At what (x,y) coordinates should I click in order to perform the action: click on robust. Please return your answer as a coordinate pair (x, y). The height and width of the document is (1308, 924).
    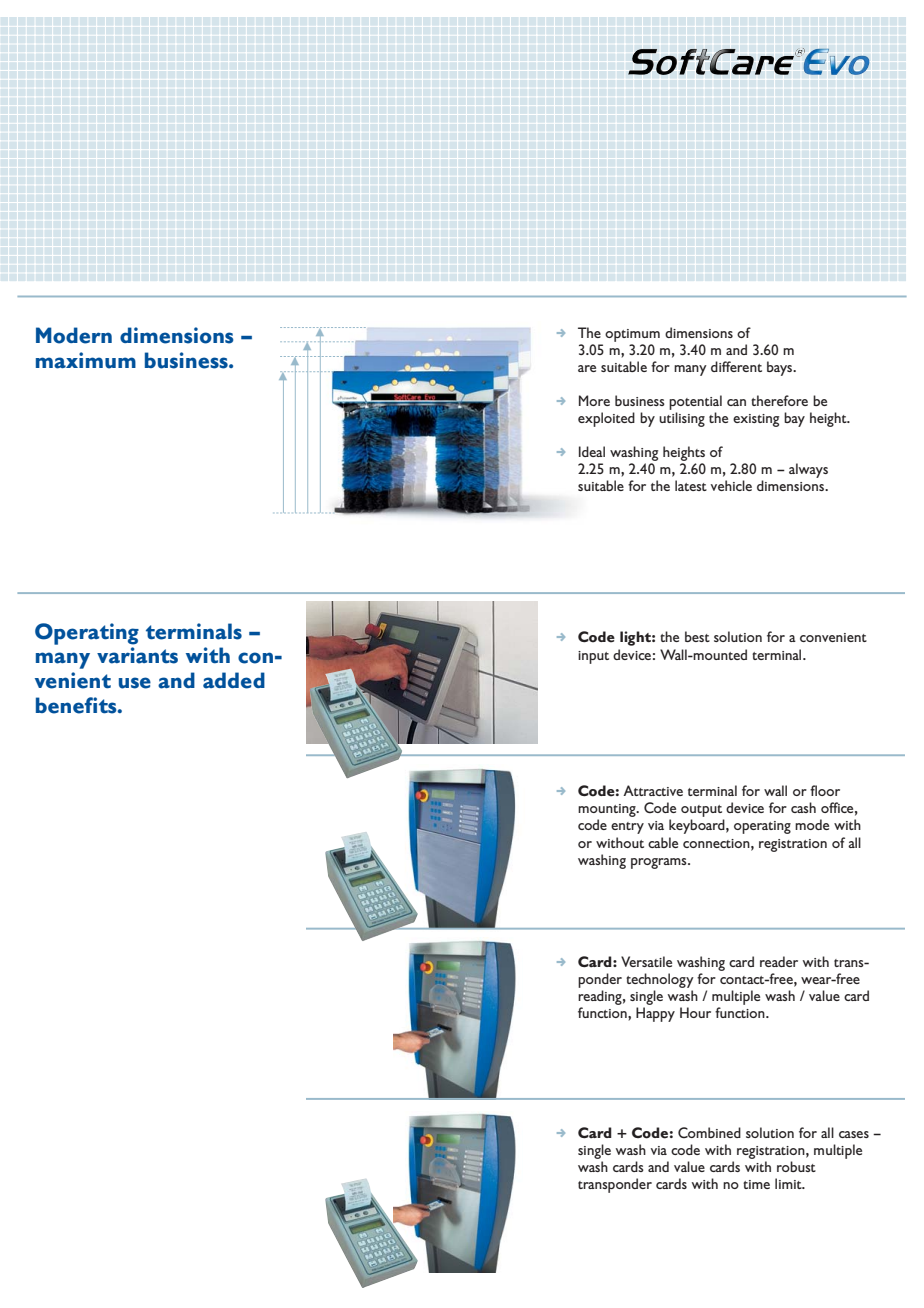
    Looking at the image, I should click on (796, 1166).
